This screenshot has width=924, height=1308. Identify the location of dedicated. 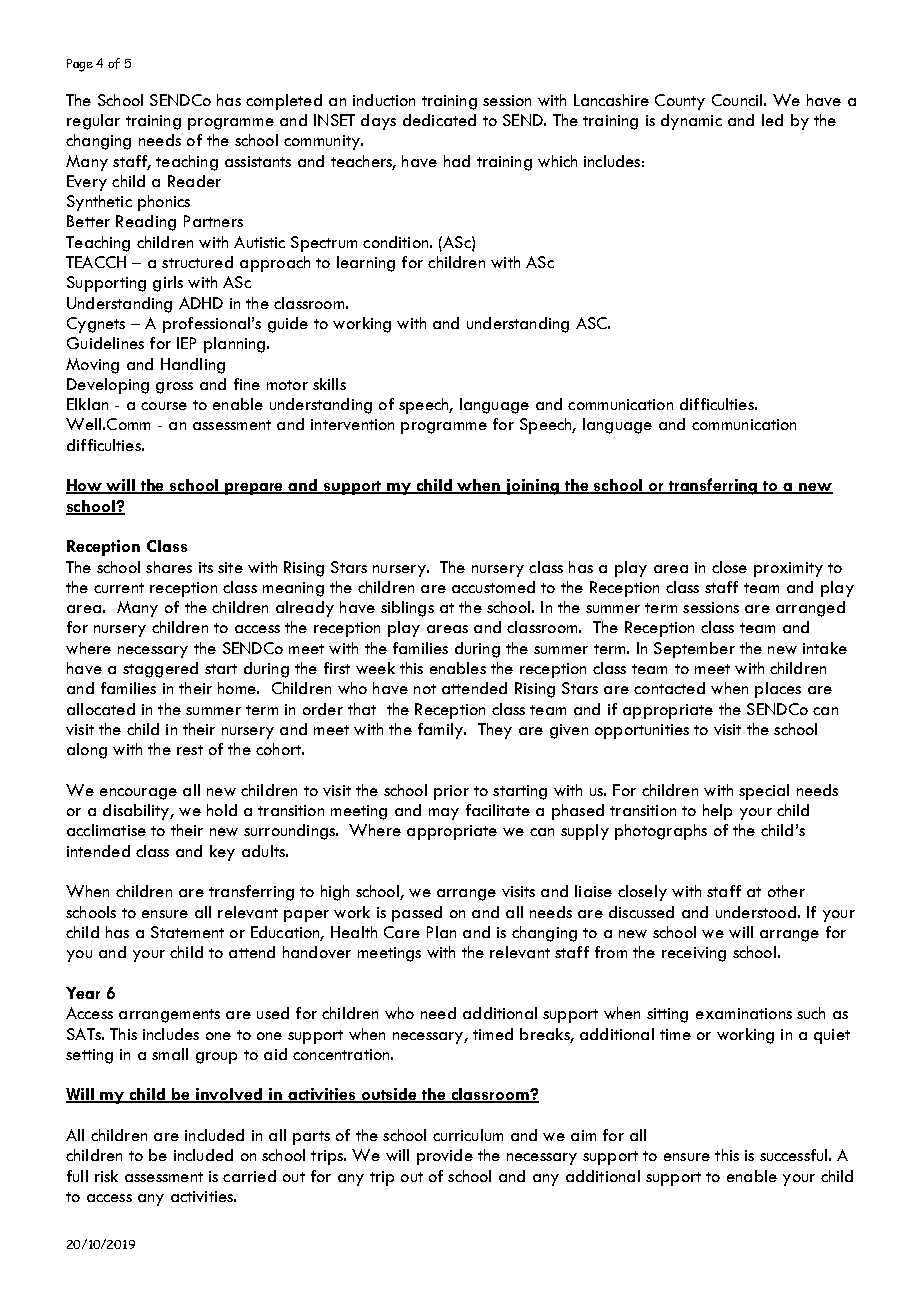
(439, 120).
